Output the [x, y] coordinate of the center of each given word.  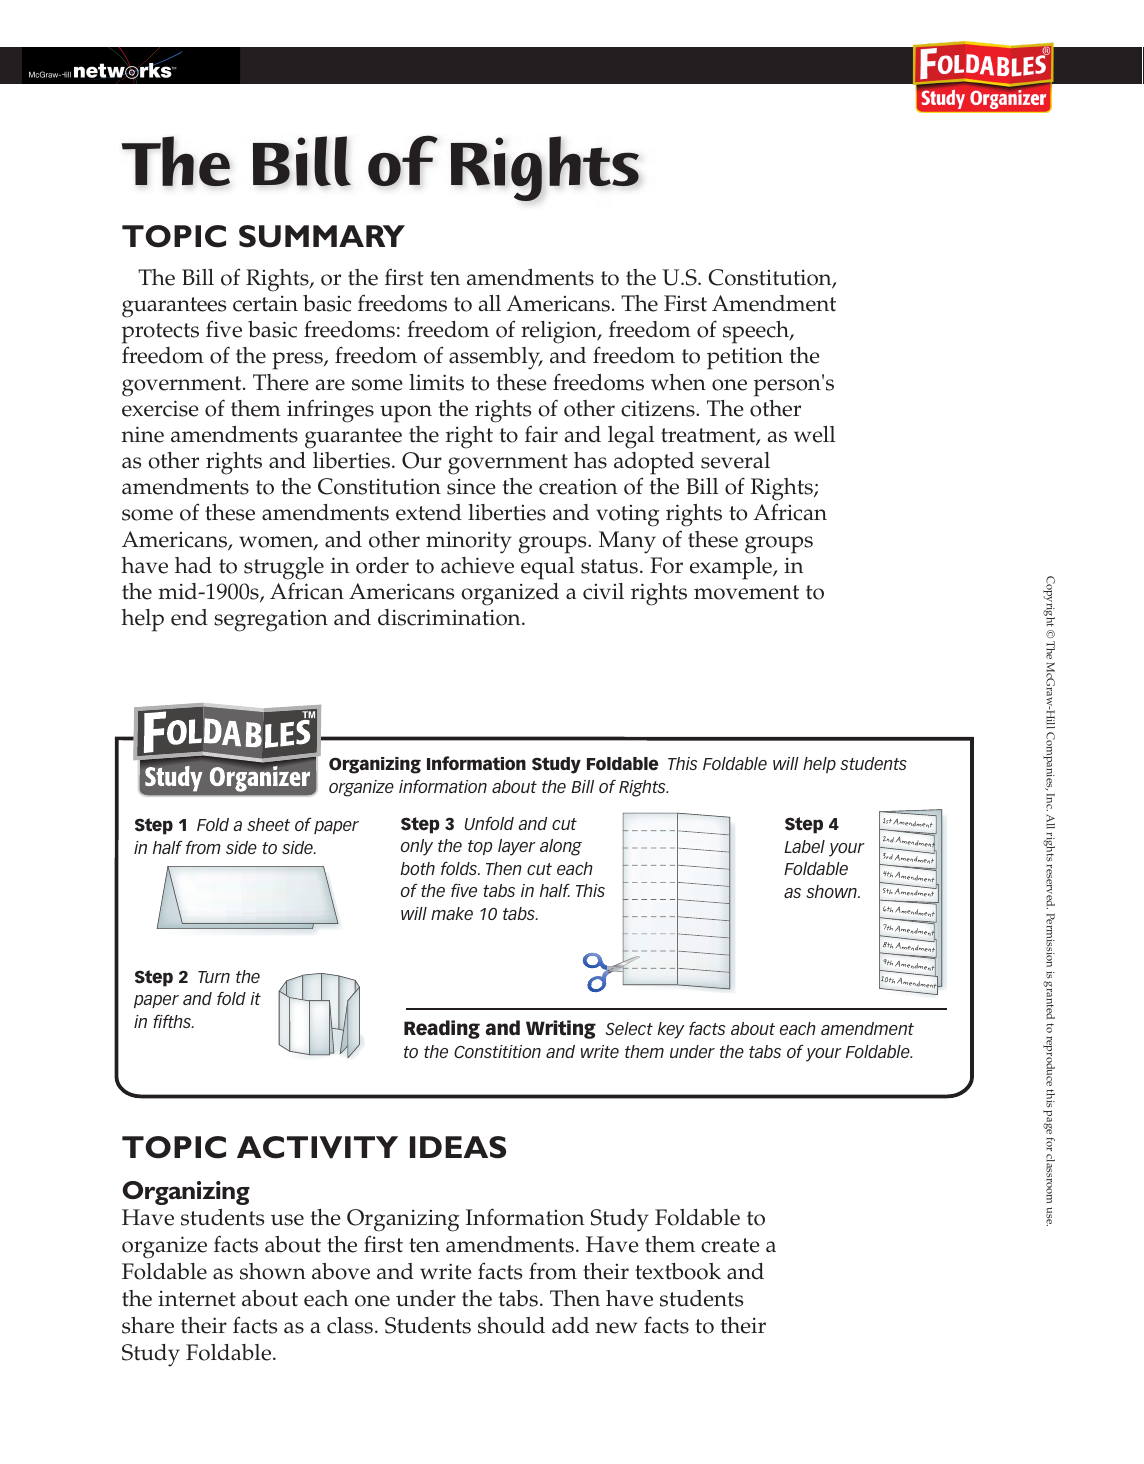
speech [757, 332]
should [511, 1325]
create [730, 1245]
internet [197, 1298]
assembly [496, 358]
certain [265, 303]
